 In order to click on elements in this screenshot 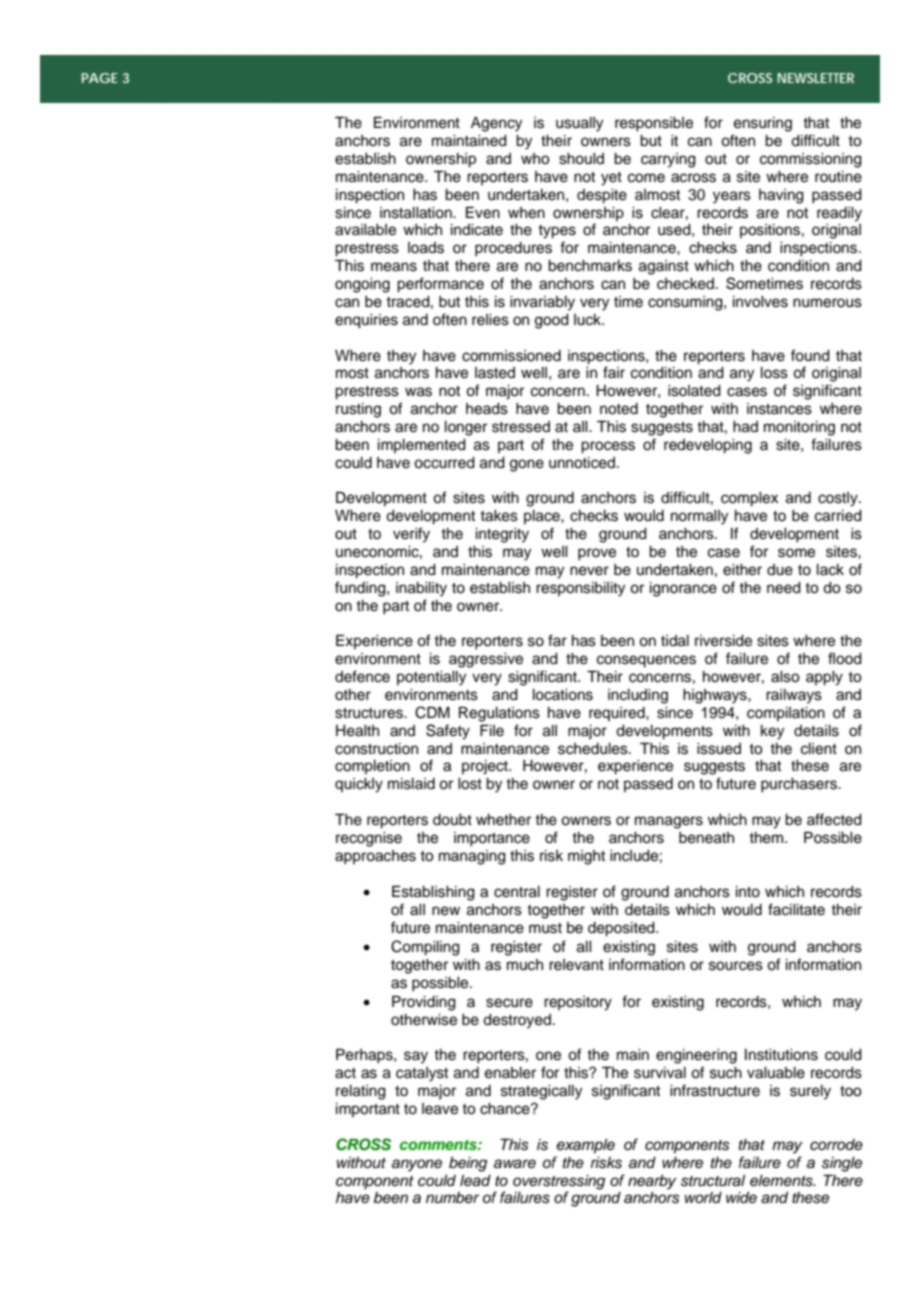, I will do `click(782, 1181)`.
